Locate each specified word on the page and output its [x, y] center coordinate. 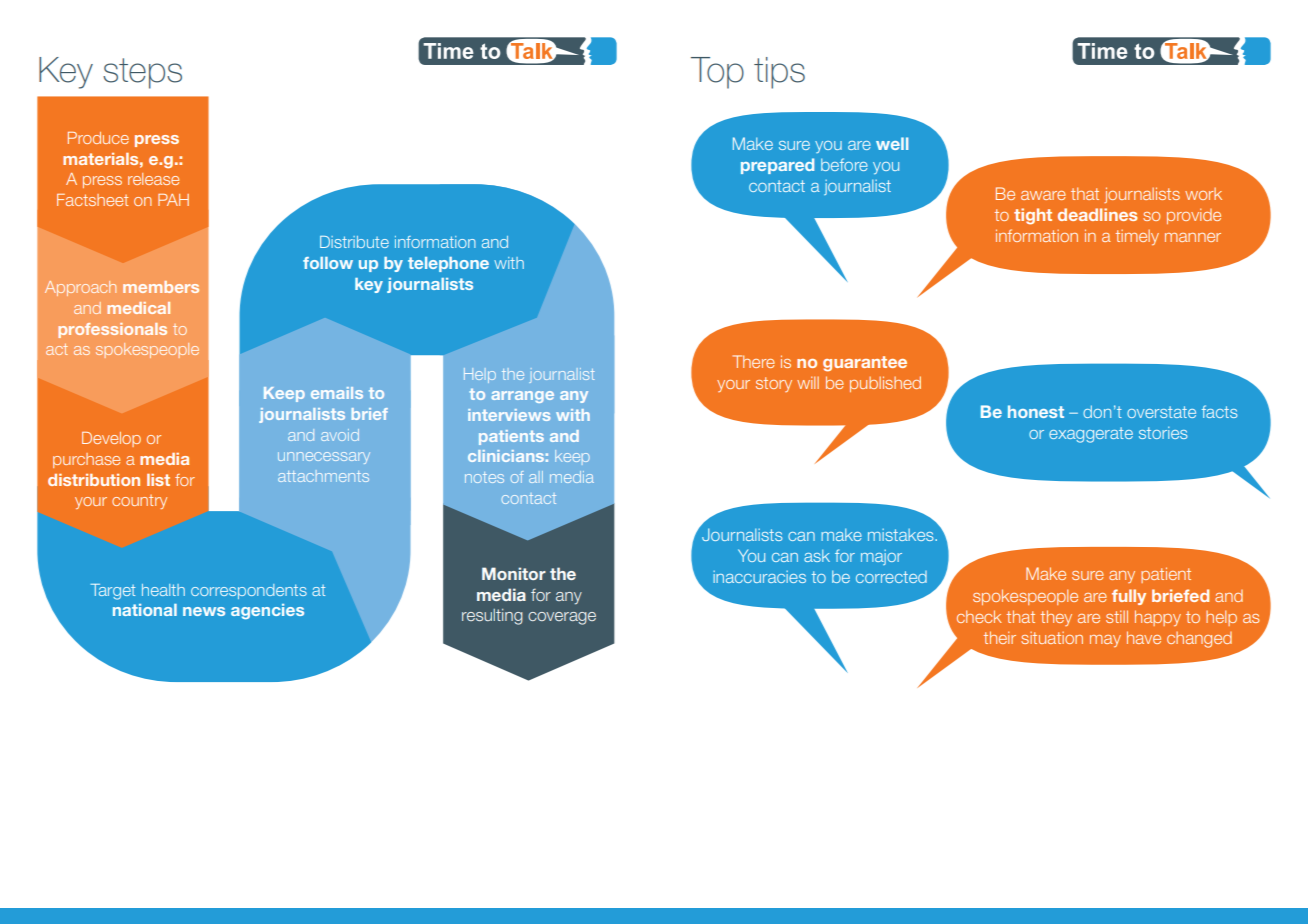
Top [717, 73]
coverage [562, 618]
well [892, 143]
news [204, 611]
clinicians [506, 456]
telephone [448, 264]
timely [1137, 237]
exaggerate [1091, 435]
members [161, 287]
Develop [111, 439]
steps [142, 73]
